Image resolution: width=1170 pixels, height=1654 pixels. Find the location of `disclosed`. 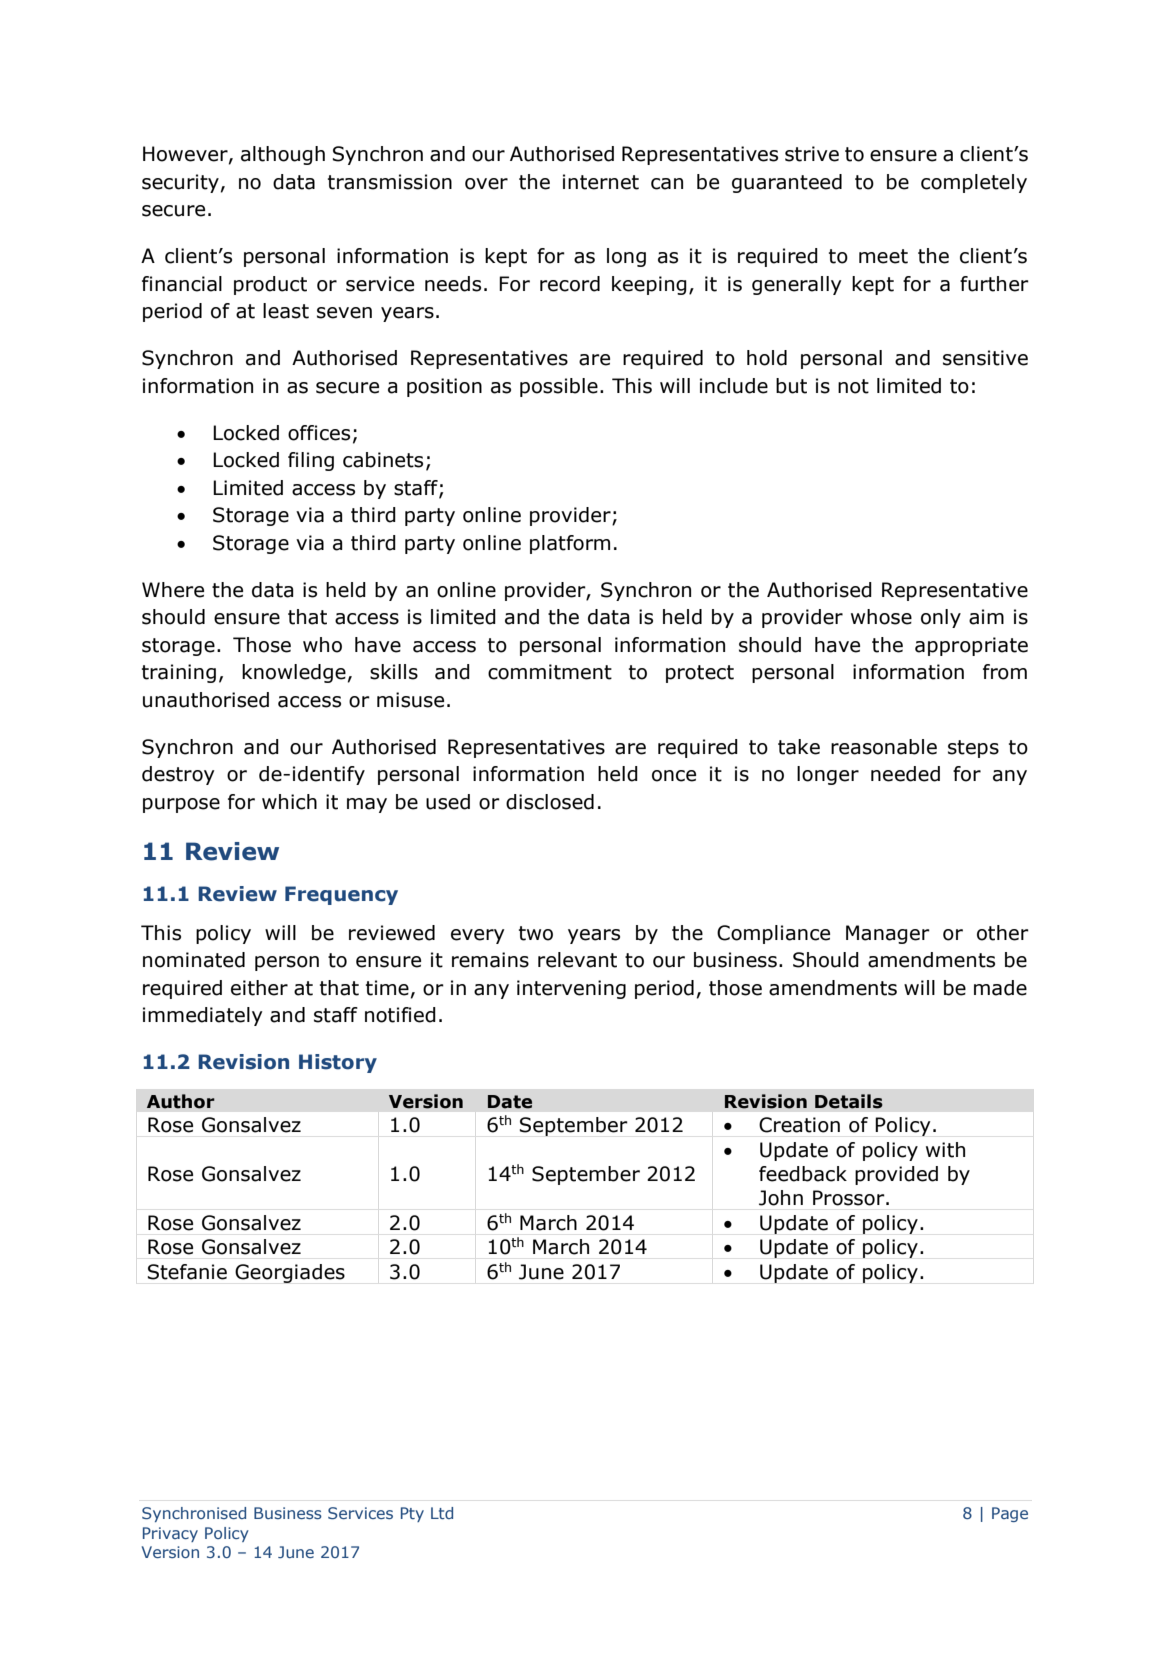

disclosed is located at coordinates (550, 802).
